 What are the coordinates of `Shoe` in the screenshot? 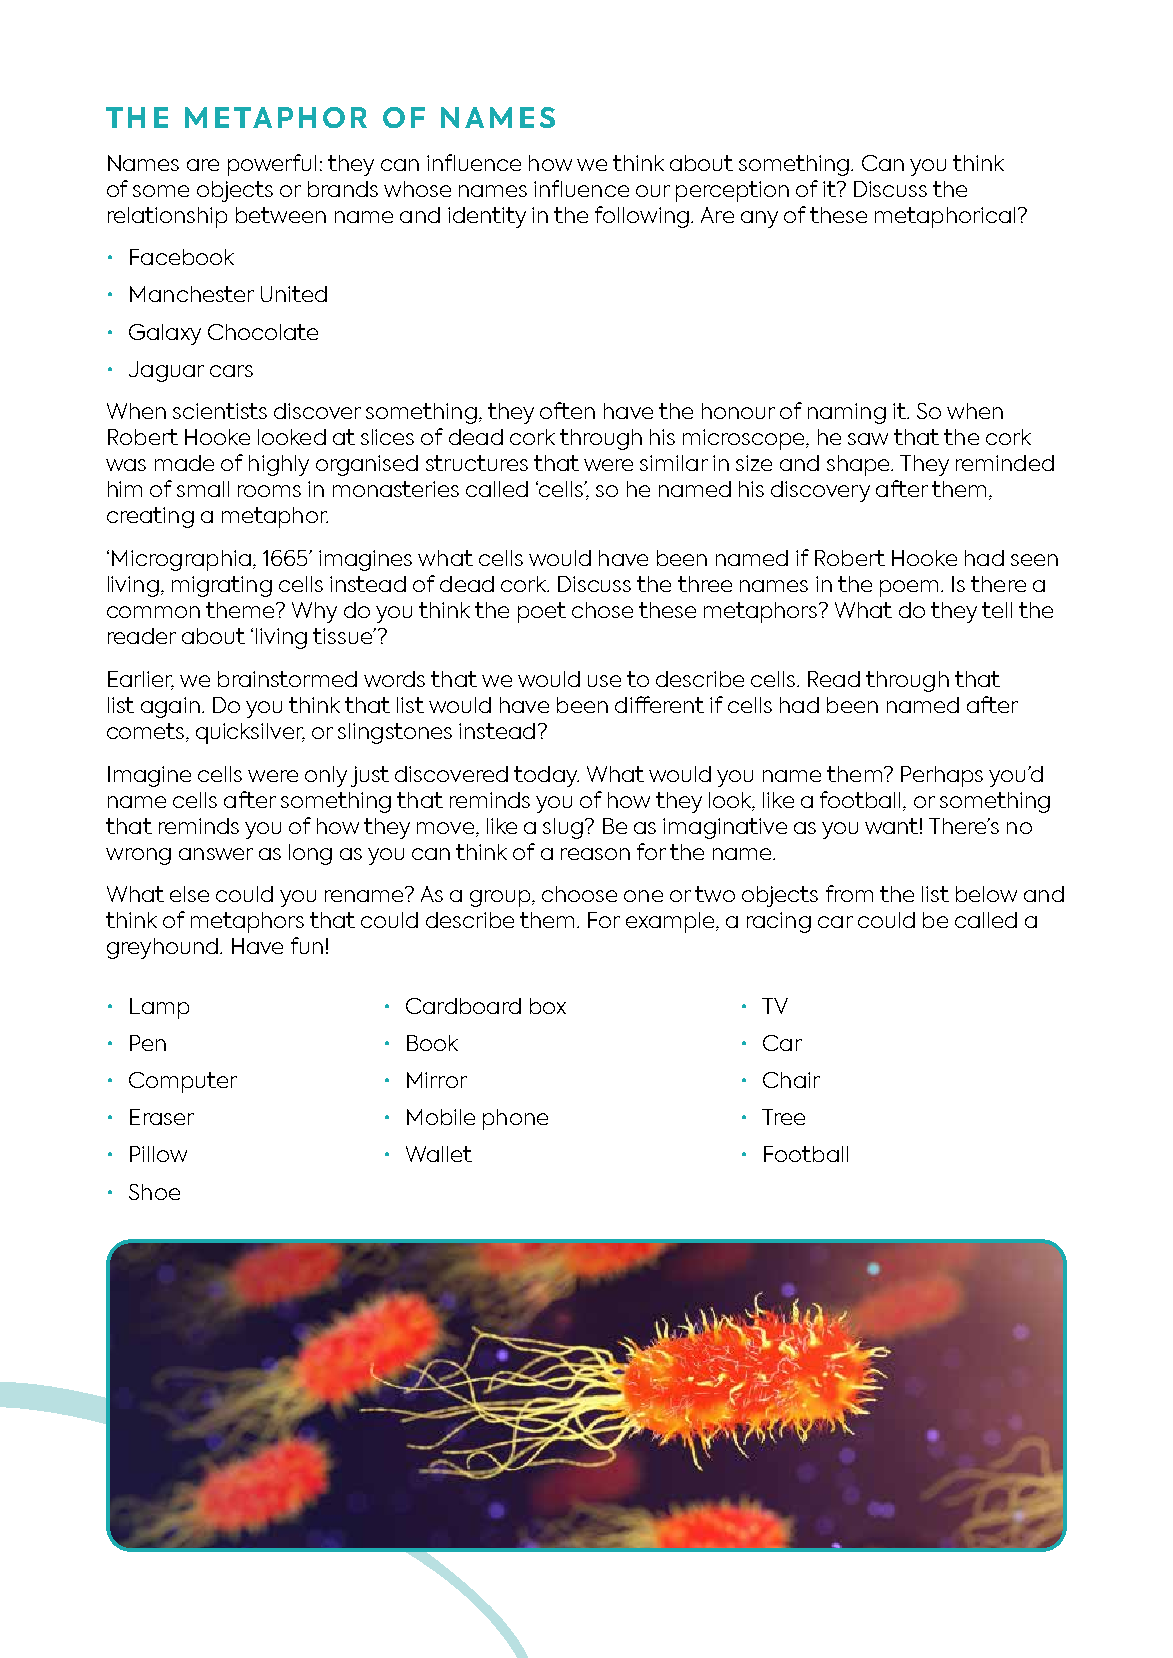 It's located at (154, 1192).
